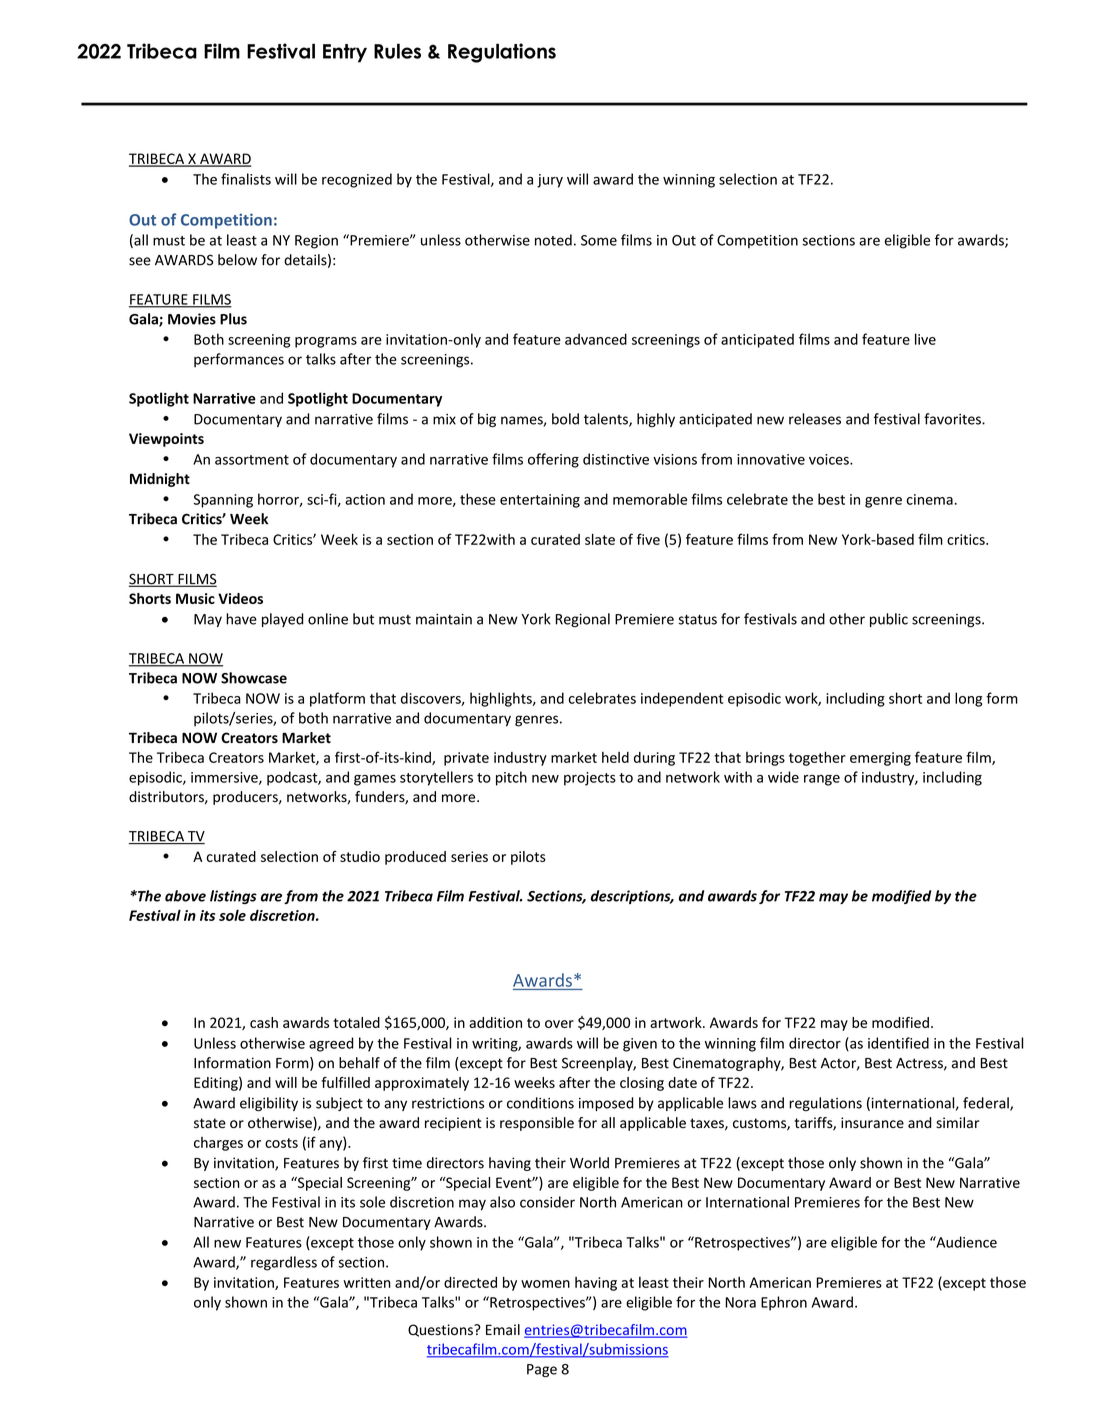 The width and height of the screenshot is (1095, 1417). Describe the element at coordinates (223, 501) in the screenshot. I see `Spanning` at that location.
